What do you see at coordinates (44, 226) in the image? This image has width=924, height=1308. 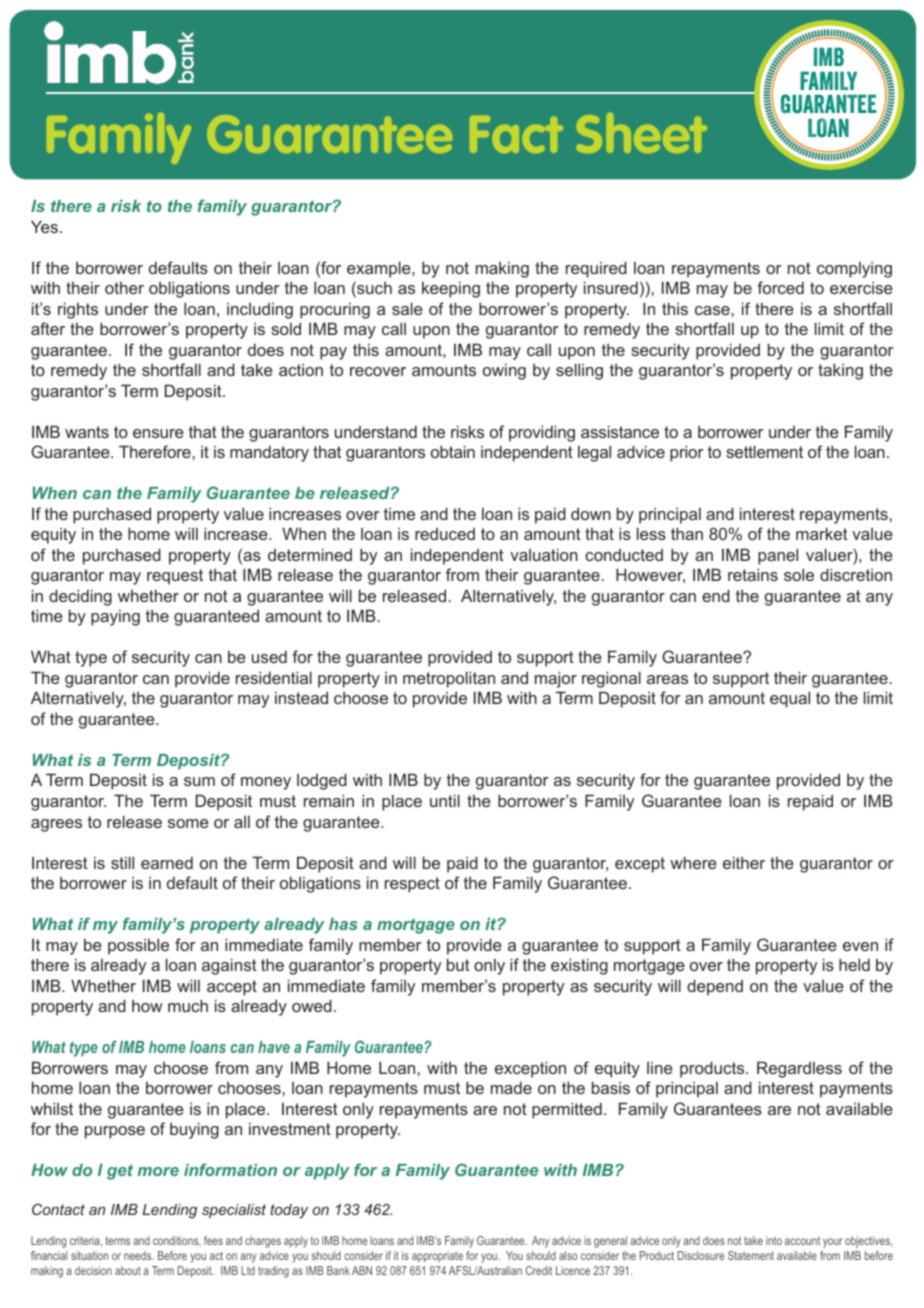 I see `Yes` at bounding box center [44, 226].
